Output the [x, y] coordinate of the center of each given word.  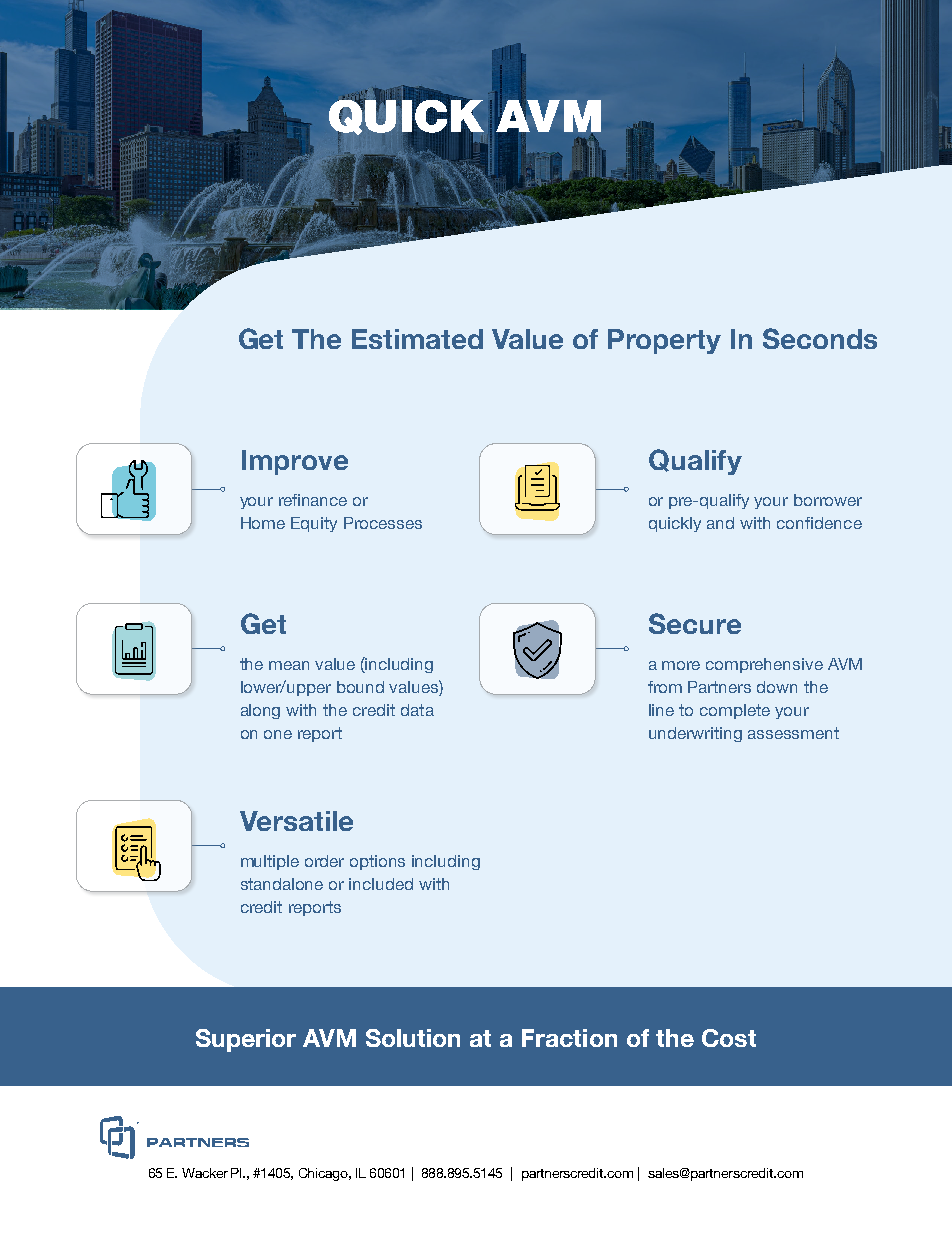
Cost [729, 1038]
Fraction [569, 1038]
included [381, 884]
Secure [695, 623]
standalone [282, 884]
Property [664, 341]
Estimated [417, 339]
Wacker [205, 1173]
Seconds [820, 338]
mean [289, 665]
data [417, 710]
